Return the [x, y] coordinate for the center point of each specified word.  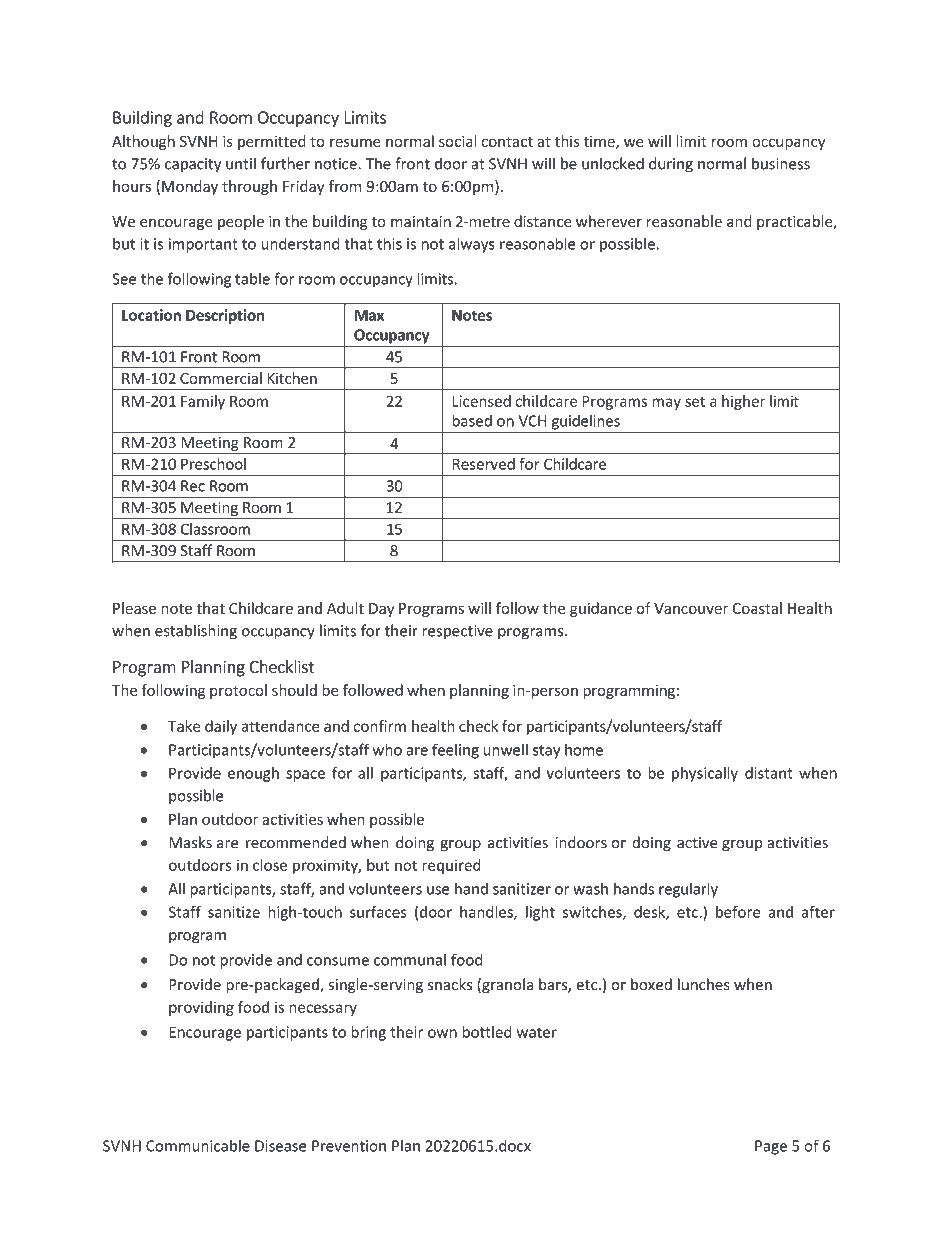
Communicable [198, 1145]
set [695, 401]
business [781, 163]
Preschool [213, 464]
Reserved [484, 464]
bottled [487, 1032]
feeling [455, 751]
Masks [190, 842]
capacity [193, 165]
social [457, 141]
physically [705, 774]
